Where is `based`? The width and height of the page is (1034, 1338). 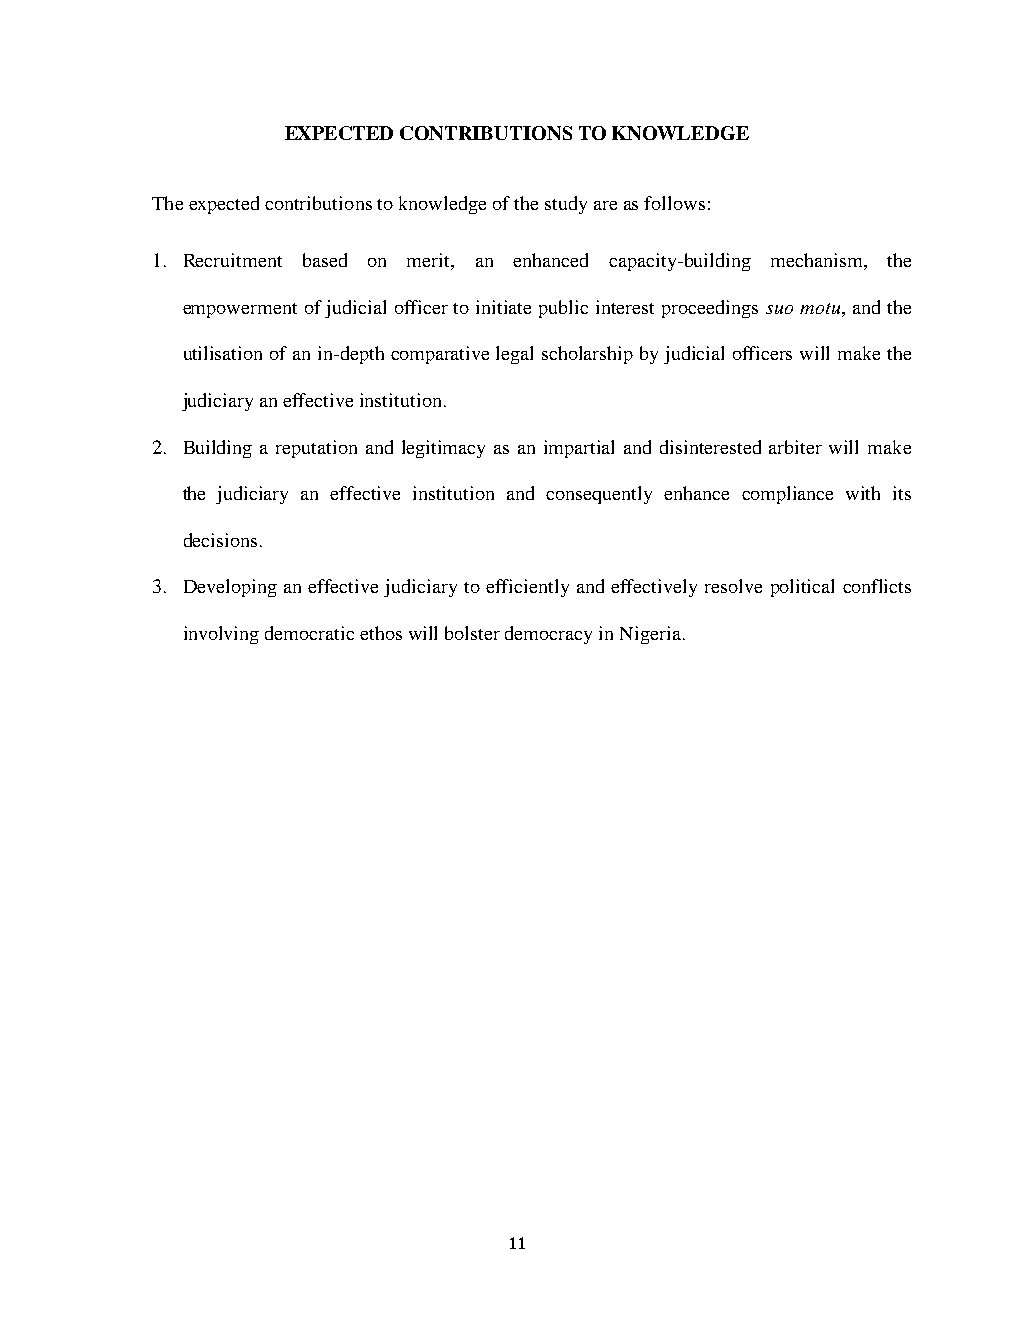 based is located at coordinates (325, 260).
